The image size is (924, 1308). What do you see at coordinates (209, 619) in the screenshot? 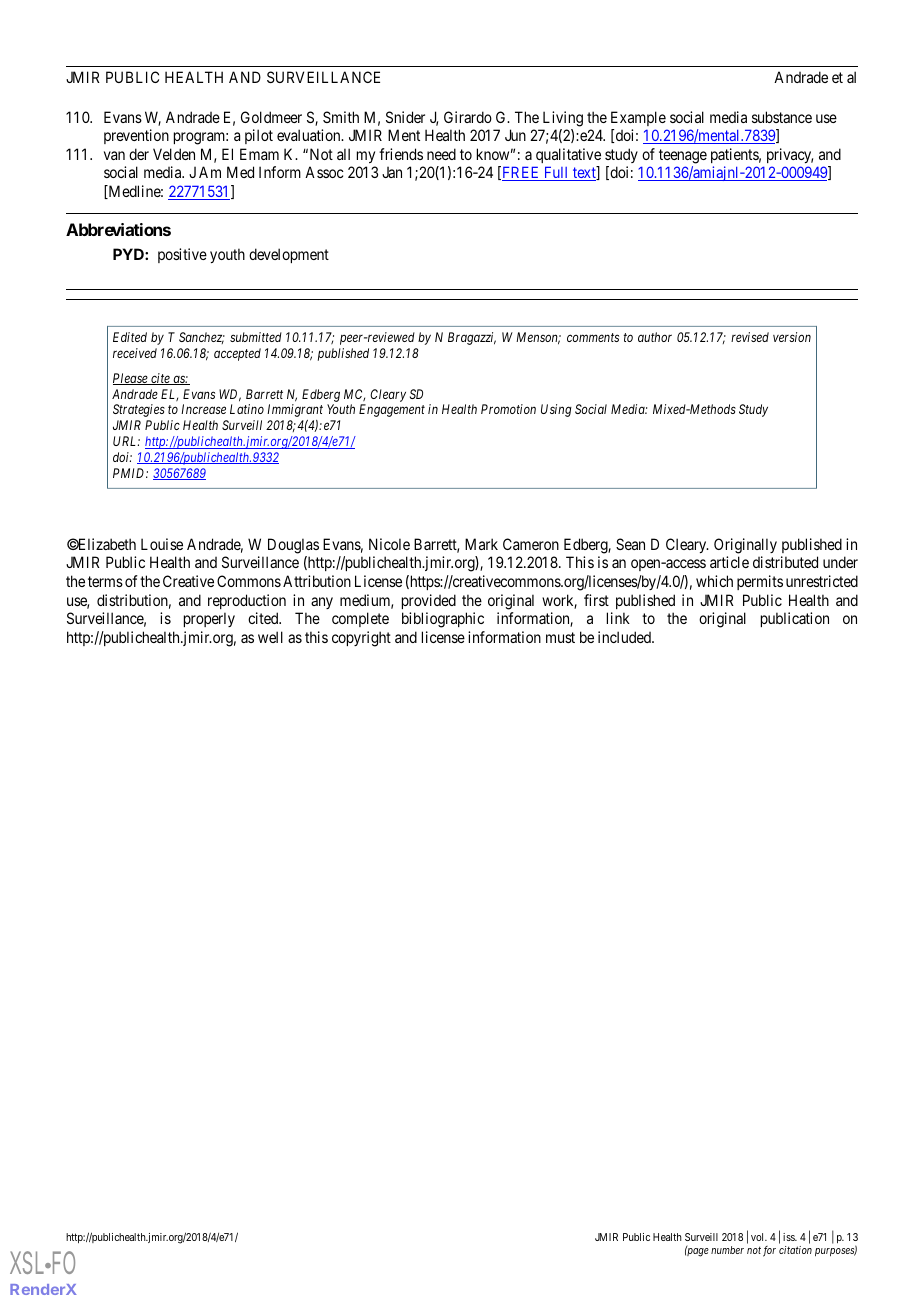
I see `properly` at bounding box center [209, 619].
